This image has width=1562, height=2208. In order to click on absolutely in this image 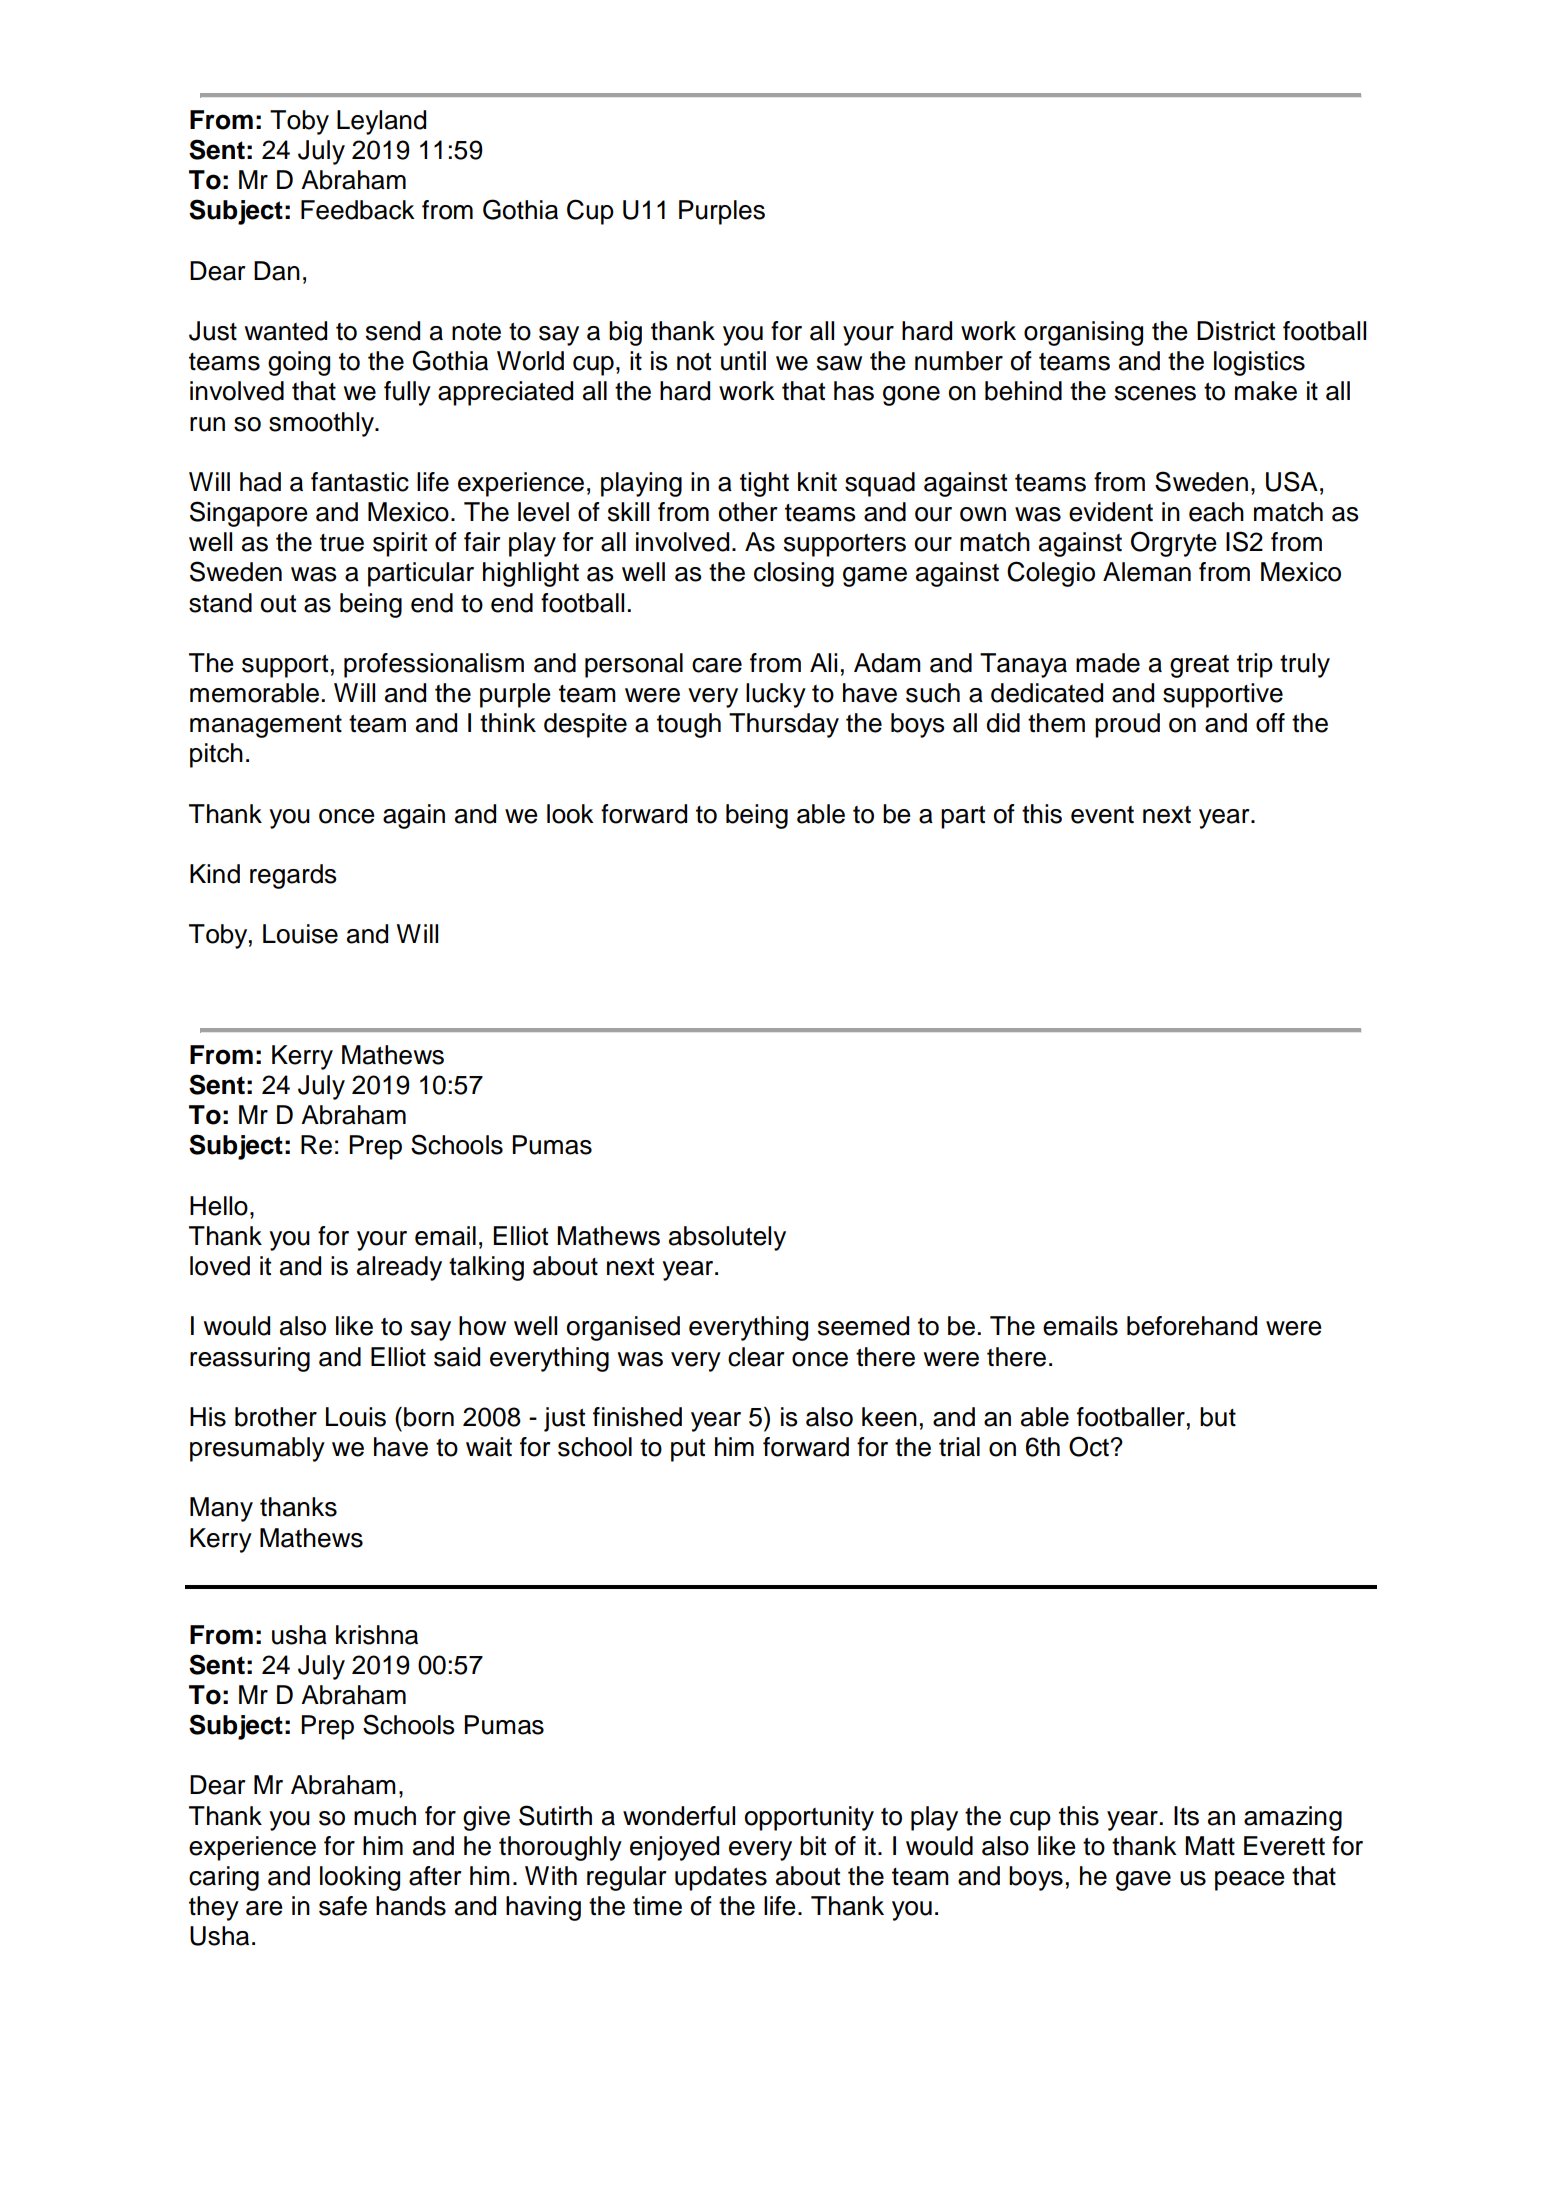, I will do `click(727, 1238)`.
